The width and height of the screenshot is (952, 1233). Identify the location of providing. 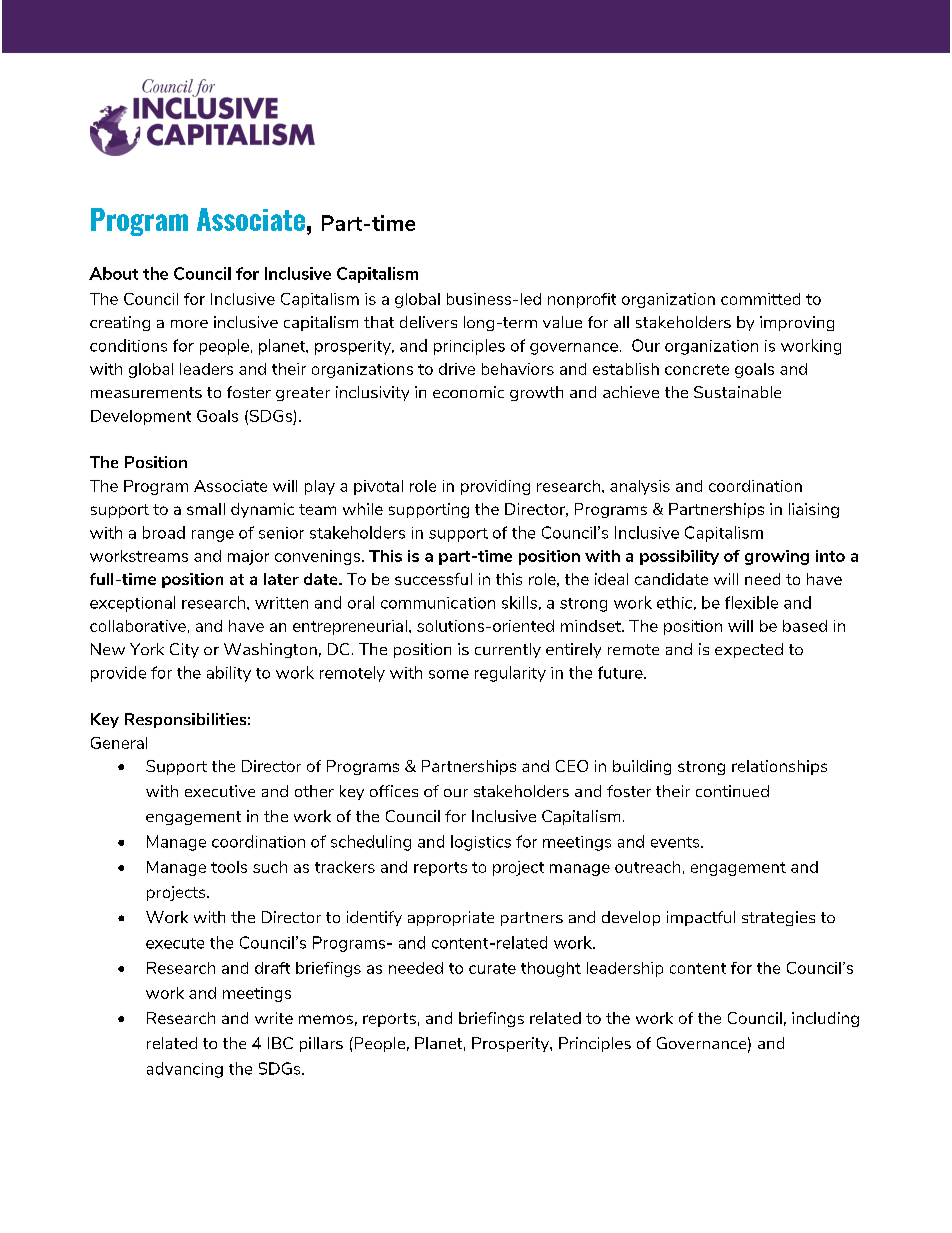
(495, 487).
